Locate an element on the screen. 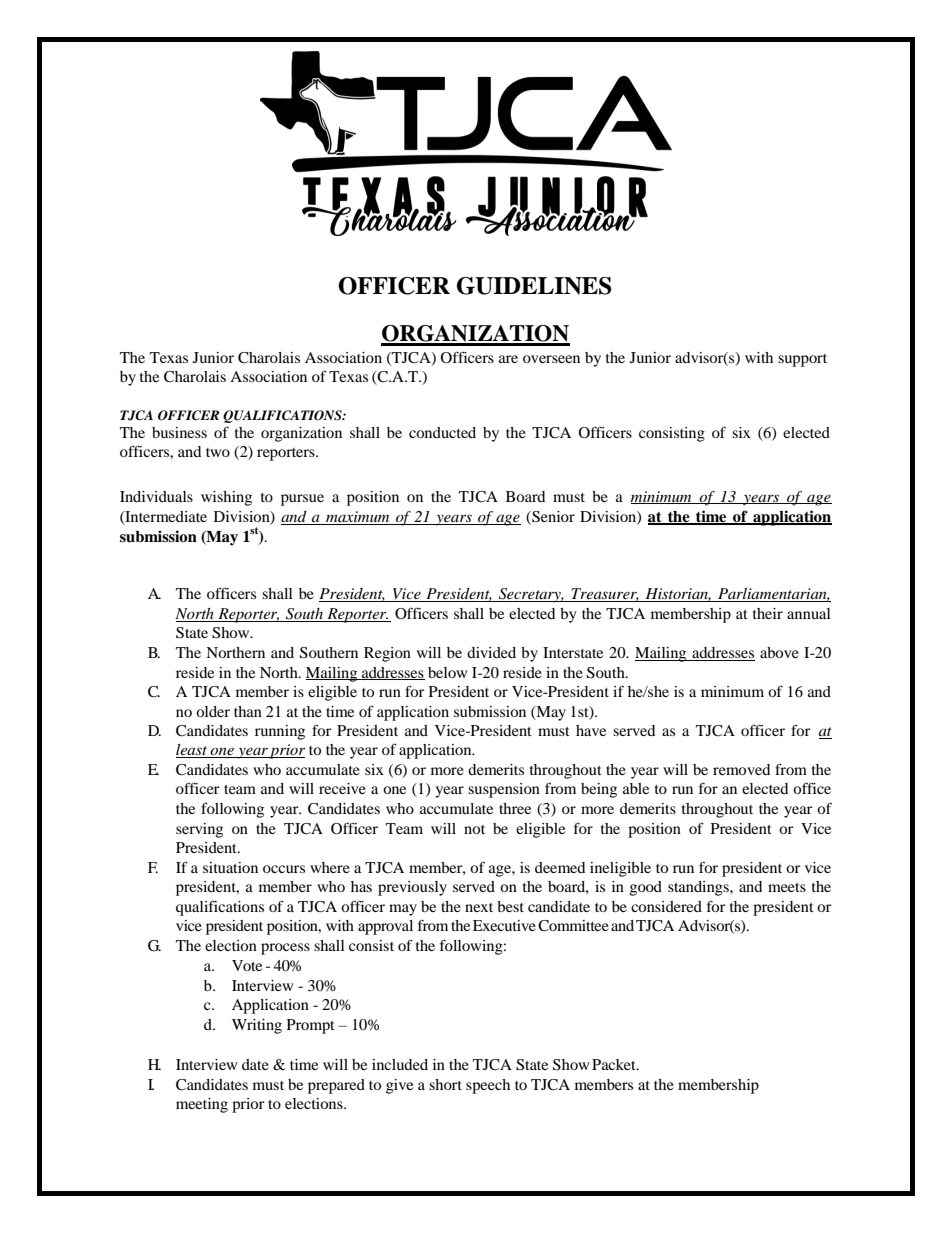 This screenshot has width=952, height=1233. support is located at coordinates (802, 360).
